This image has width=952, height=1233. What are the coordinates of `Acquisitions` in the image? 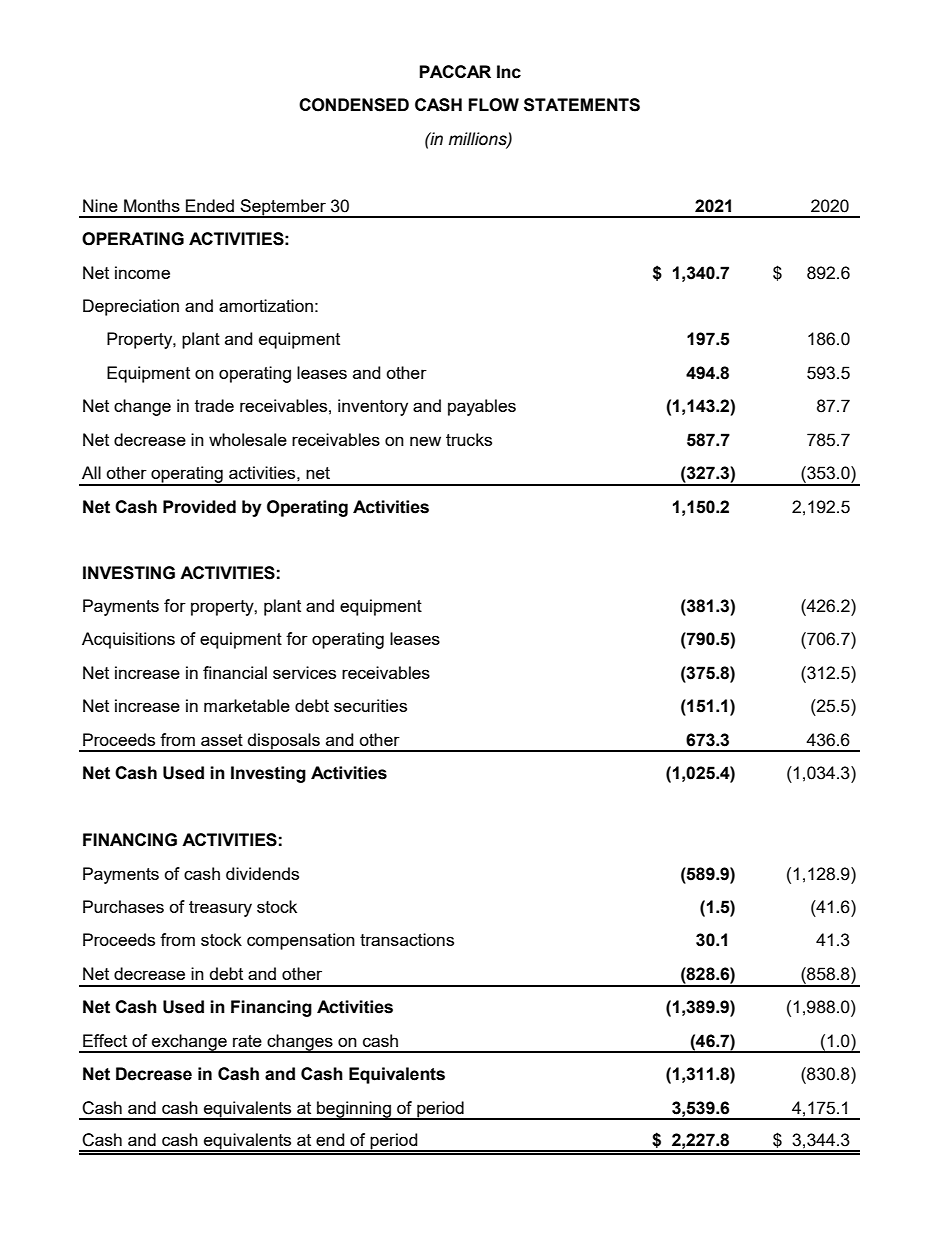 It's located at (128, 640).
